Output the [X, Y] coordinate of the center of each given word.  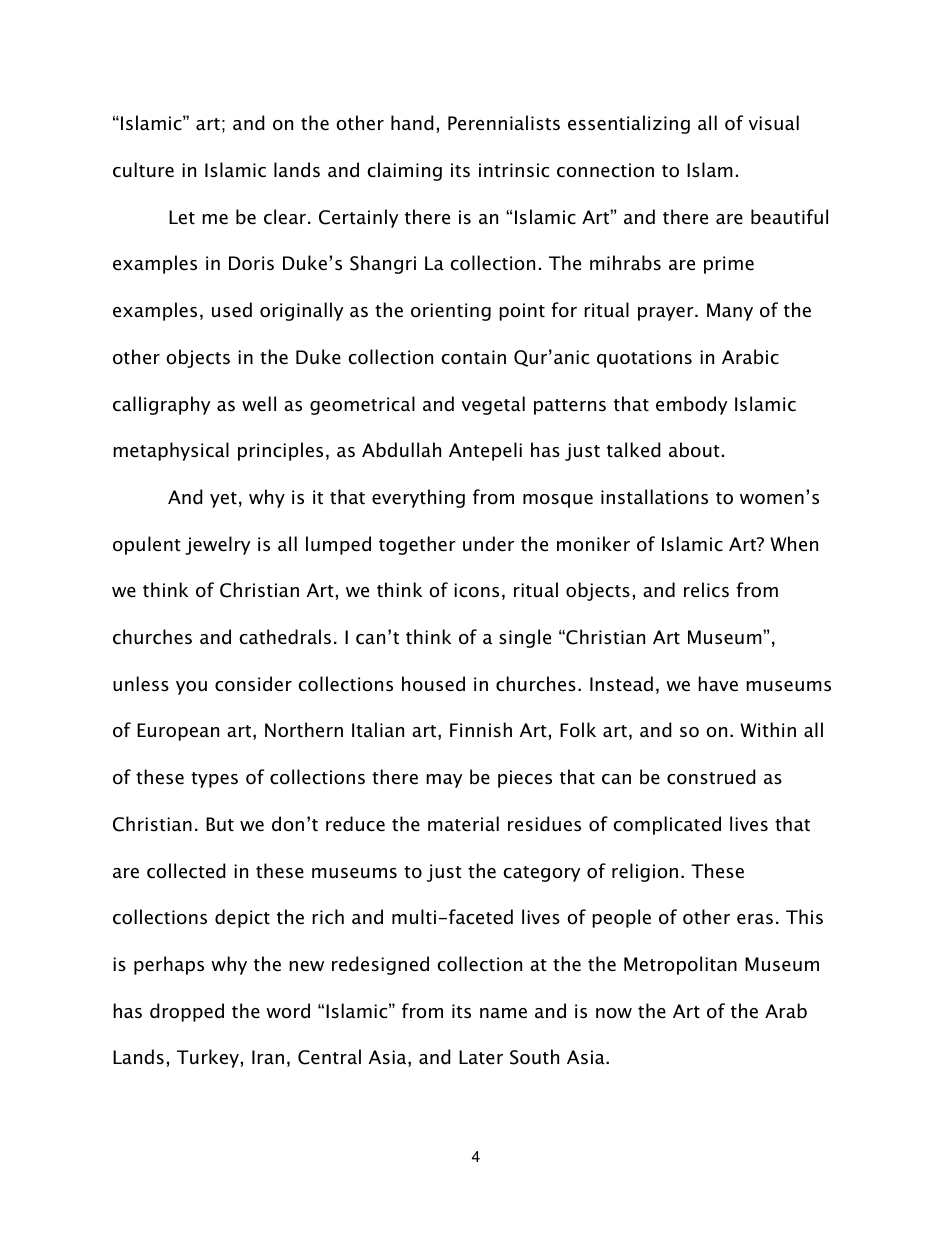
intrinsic [514, 170]
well [259, 404]
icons [476, 590]
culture [143, 170]
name [503, 1013]
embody [691, 405]
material [463, 824]
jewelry [217, 545]
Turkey [208, 1058]
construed [711, 777]
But [220, 824]
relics [706, 590]
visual [774, 123]
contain [473, 357]
